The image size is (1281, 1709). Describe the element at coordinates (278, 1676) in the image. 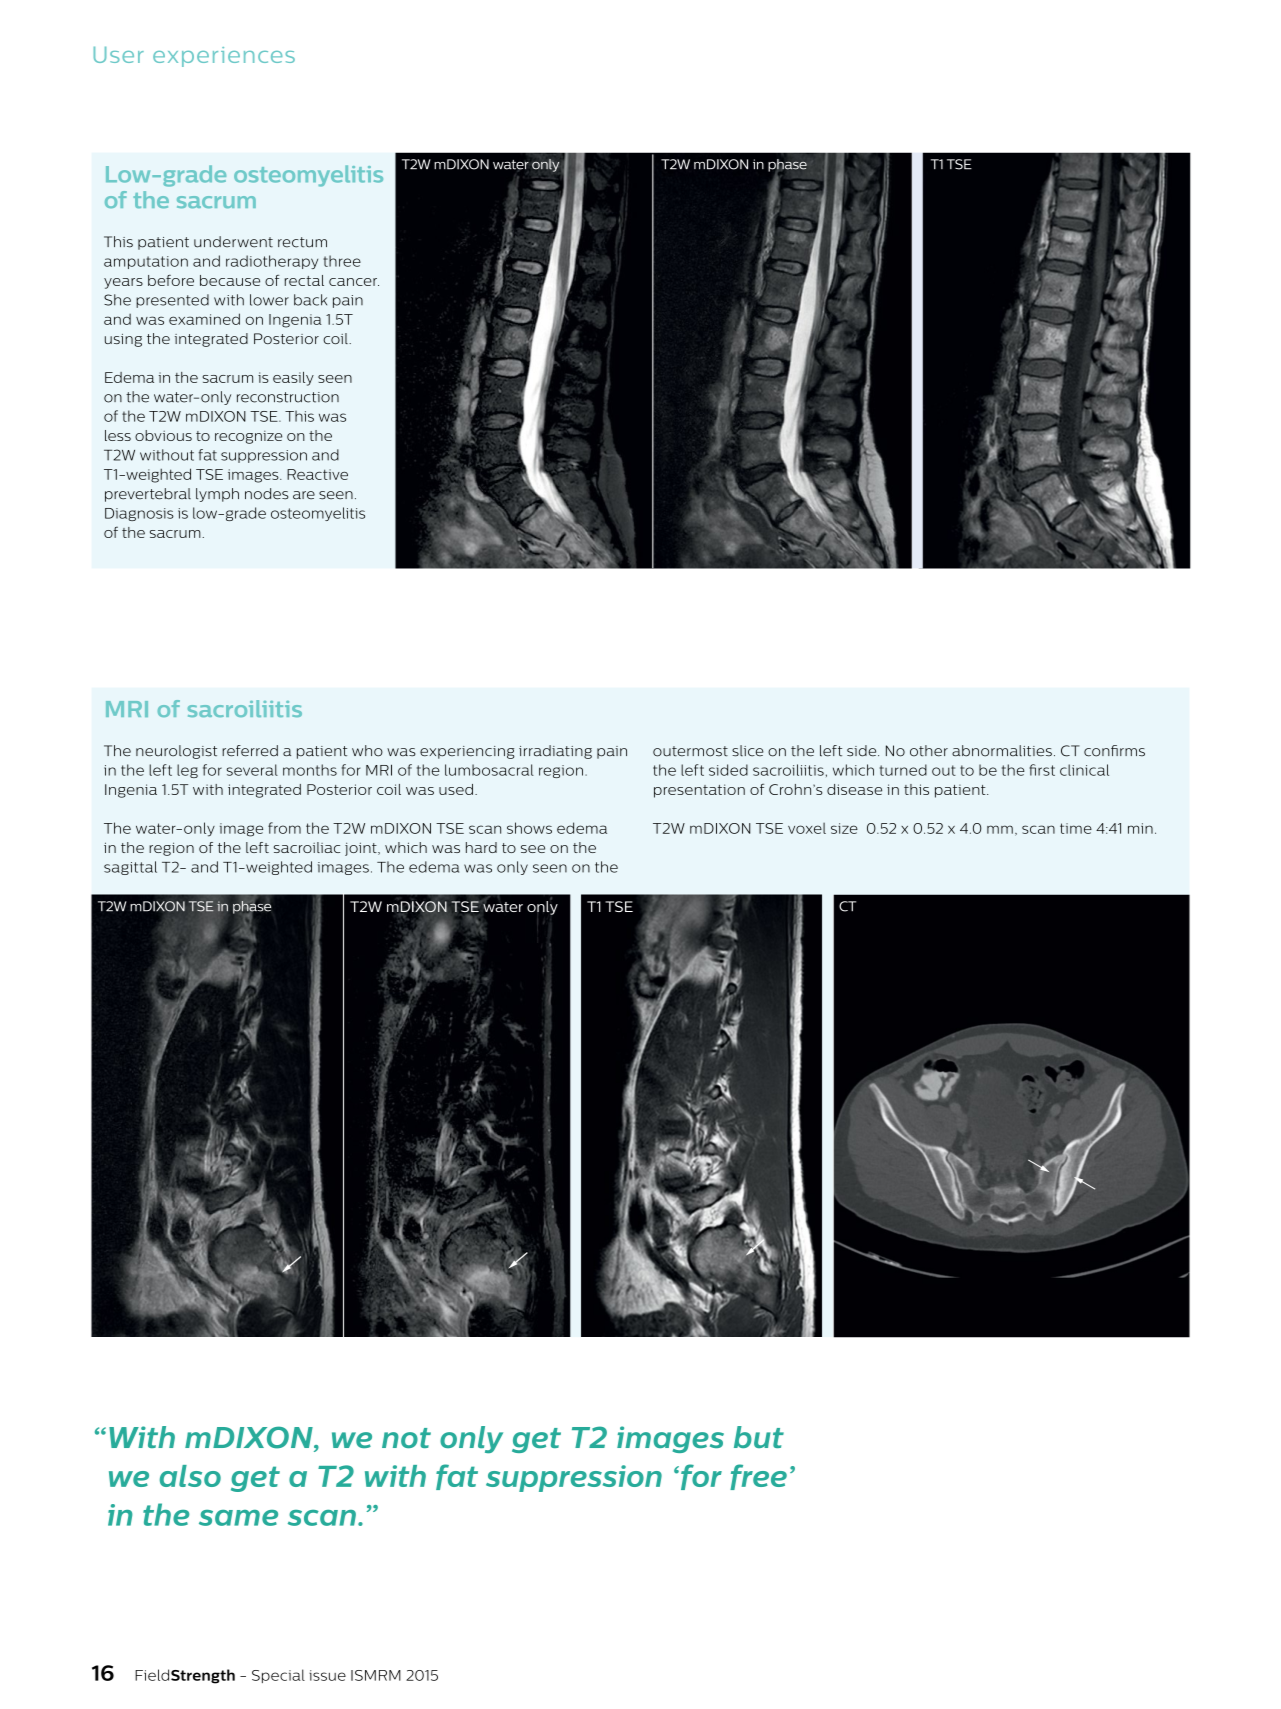

I see `Special` at that location.
